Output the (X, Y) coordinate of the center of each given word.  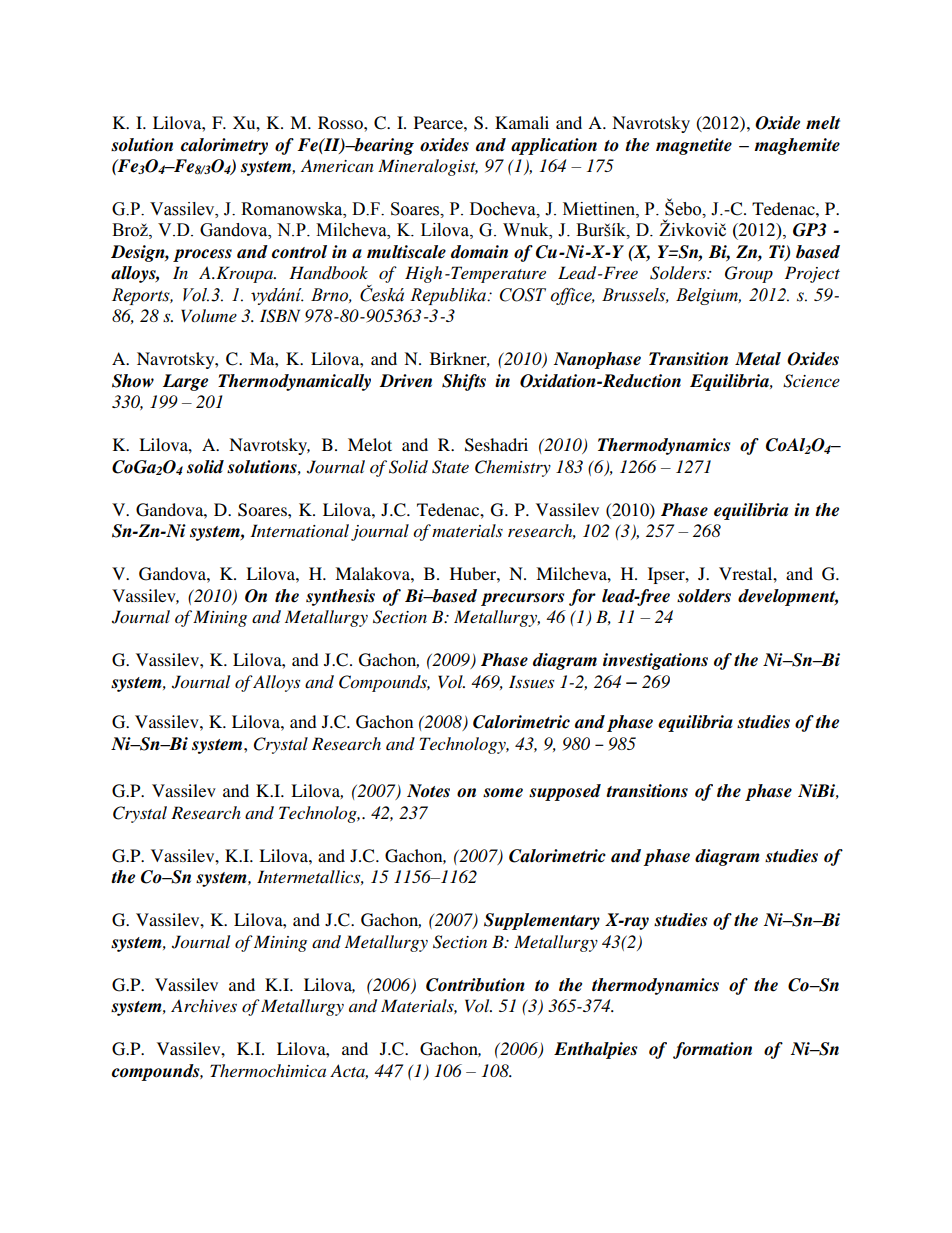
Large (185, 382)
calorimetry (224, 146)
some (503, 793)
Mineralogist (428, 167)
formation (712, 1050)
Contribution (475, 985)
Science (811, 381)
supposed (565, 792)
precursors (522, 599)
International (299, 530)
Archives (204, 1005)
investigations (655, 661)
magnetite (694, 146)
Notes (428, 791)
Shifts (464, 382)
